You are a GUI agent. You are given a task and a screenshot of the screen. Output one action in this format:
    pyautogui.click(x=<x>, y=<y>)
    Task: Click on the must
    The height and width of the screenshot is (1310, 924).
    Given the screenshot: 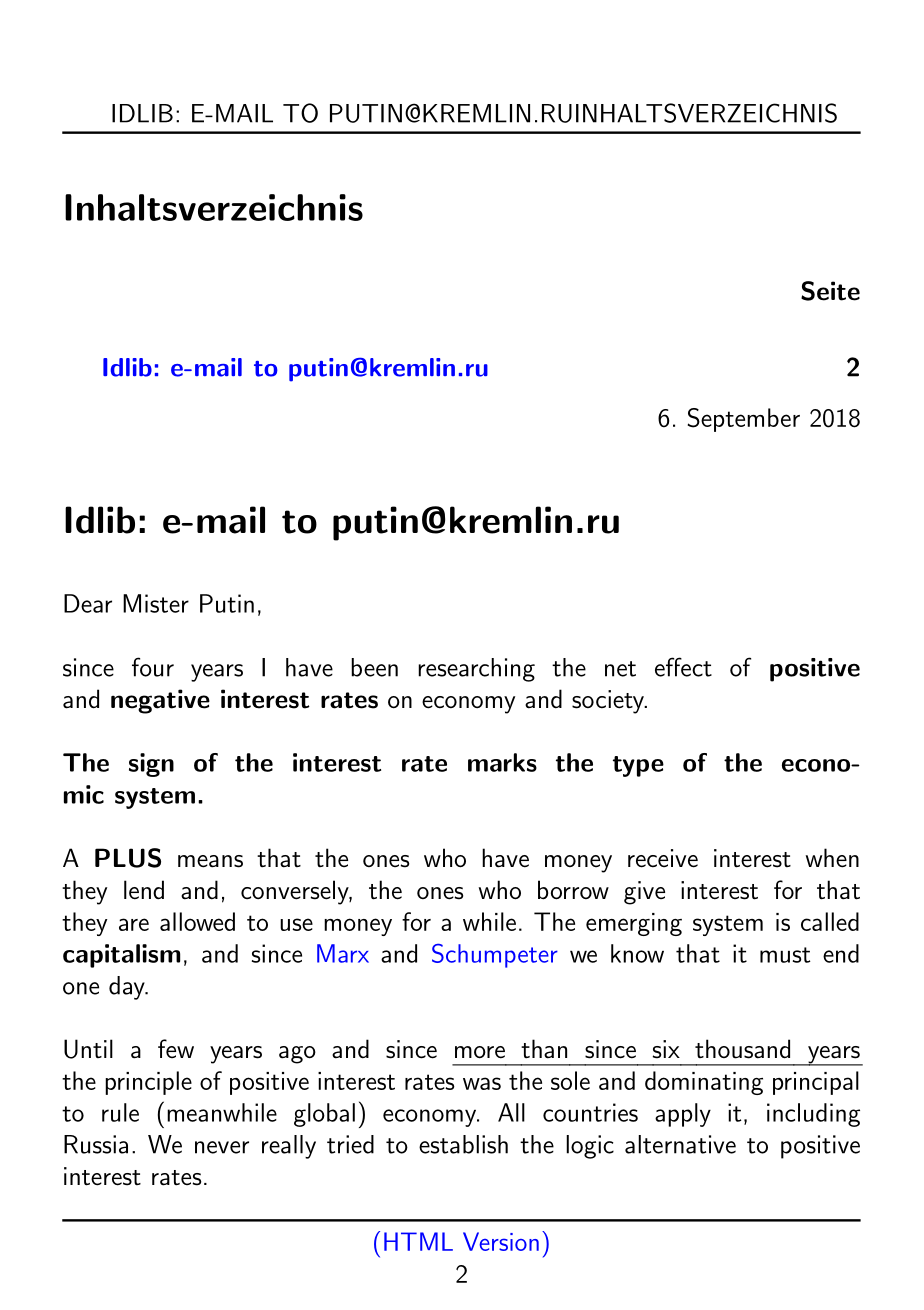 What is the action you would take?
    pyautogui.click(x=785, y=955)
